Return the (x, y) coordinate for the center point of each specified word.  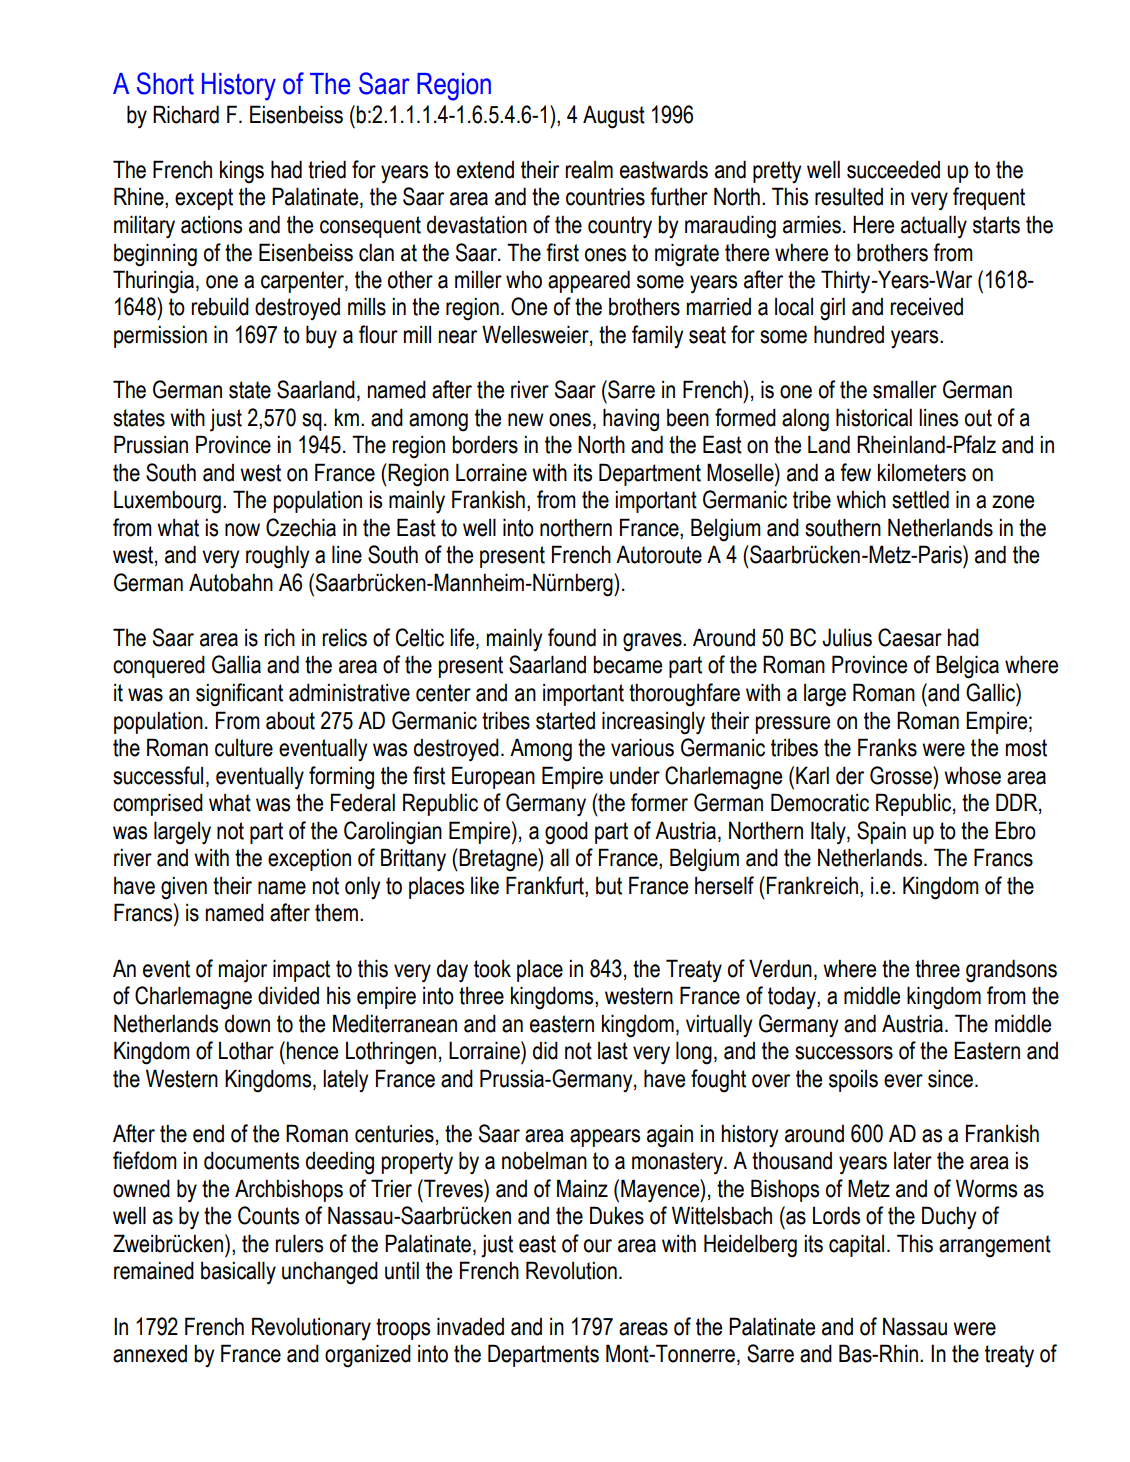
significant (239, 695)
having (631, 420)
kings (242, 172)
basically (238, 1273)
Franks (887, 747)
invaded (470, 1326)
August (614, 117)
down (247, 1024)
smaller (905, 389)
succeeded (893, 169)
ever (903, 1081)
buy (321, 337)
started (565, 721)
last (613, 1051)
